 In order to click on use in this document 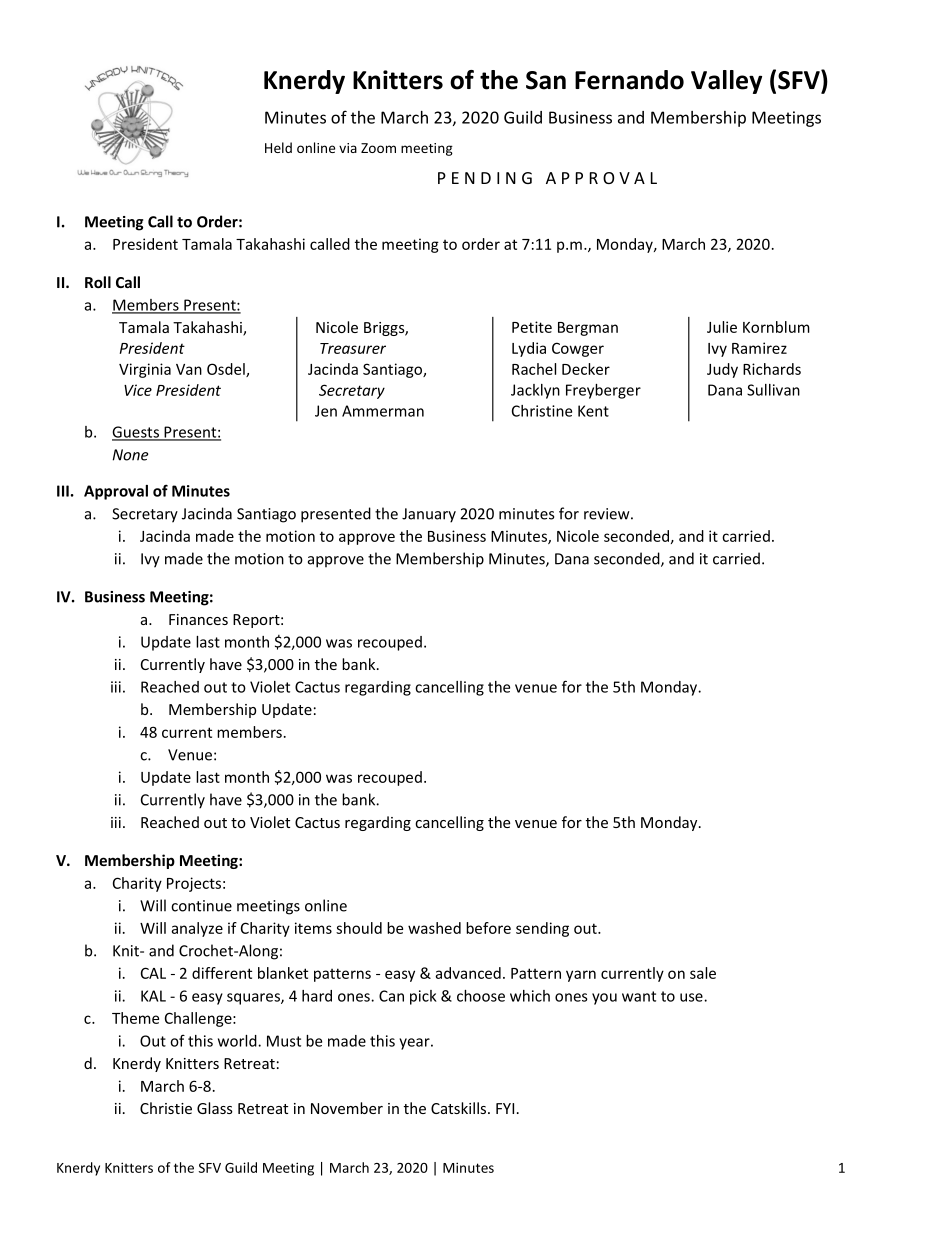, I will do `click(692, 997)`.
